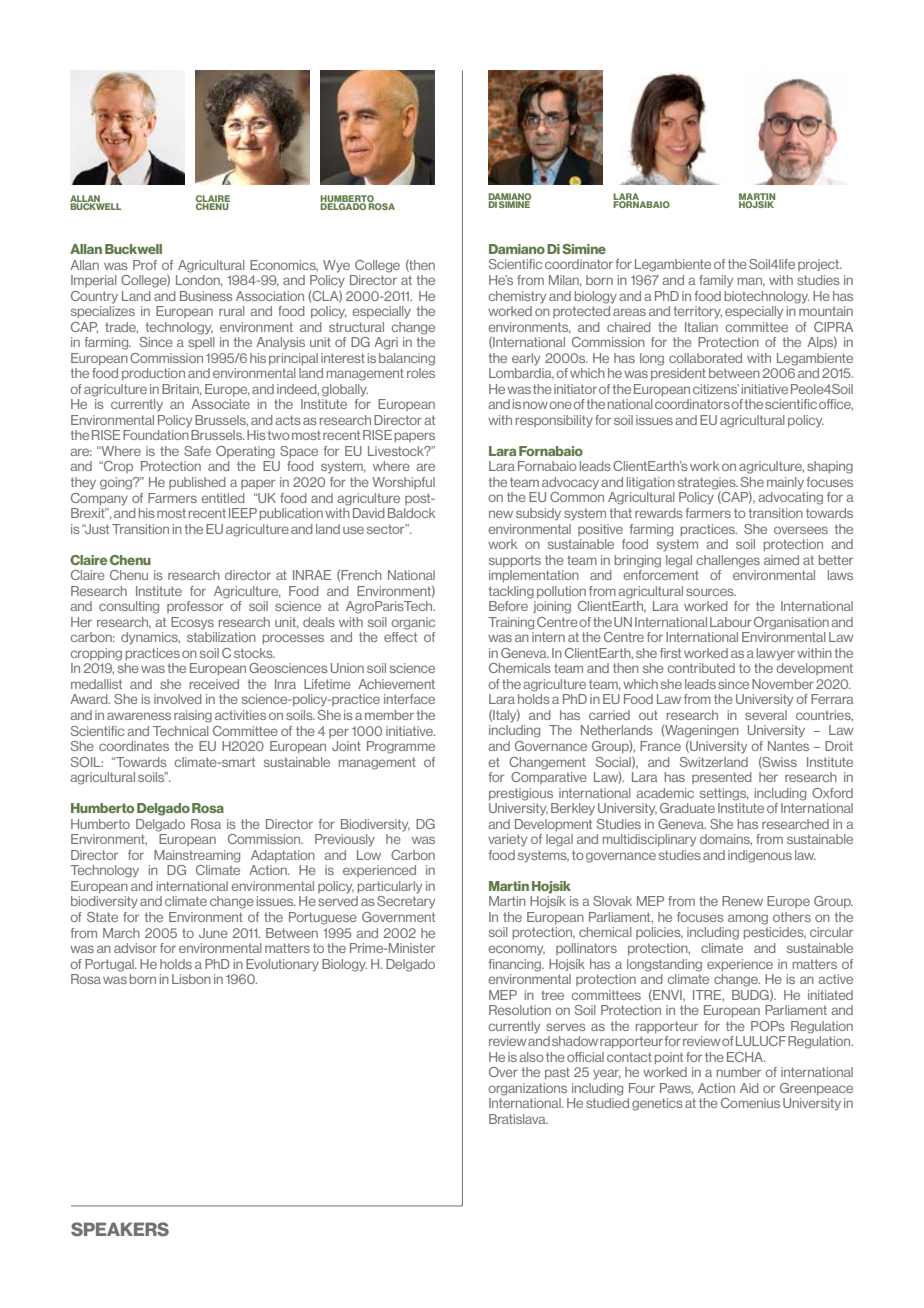 Image resolution: width=924 pixels, height=1308 pixels. What do you see at coordinates (716, 281) in the document?
I see `family` at bounding box center [716, 281].
